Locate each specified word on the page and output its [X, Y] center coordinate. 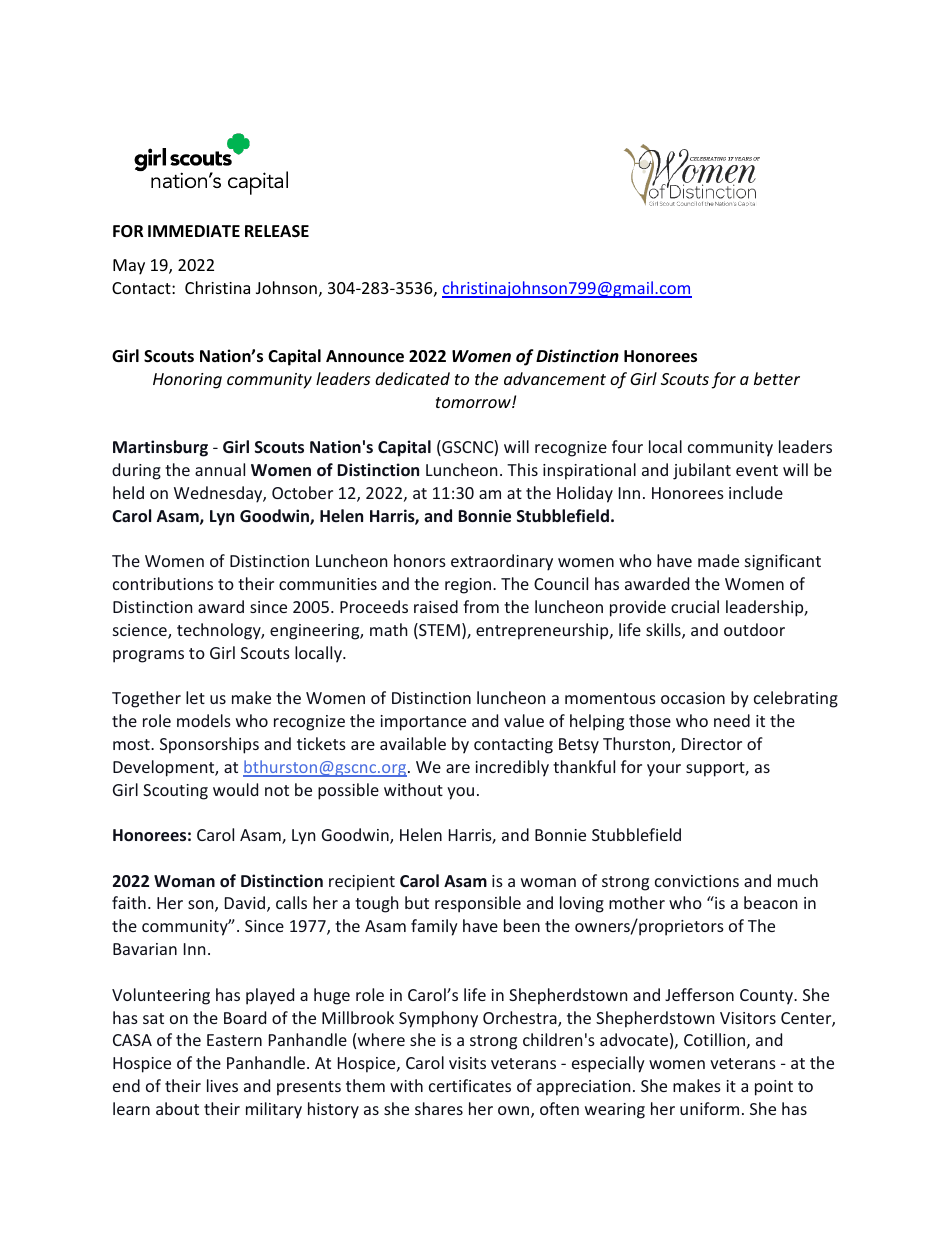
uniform [709, 1108]
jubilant [702, 471]
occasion [693, 698]
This [522, 469]
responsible [478, 904]
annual [220, 469]
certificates [470, 1085]
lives [222, 1085]
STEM [438, 631]
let [195, 697]
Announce [365, 356]
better [777, 378]
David [246, 904]
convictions [697, 881]
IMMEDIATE [194, 231]
